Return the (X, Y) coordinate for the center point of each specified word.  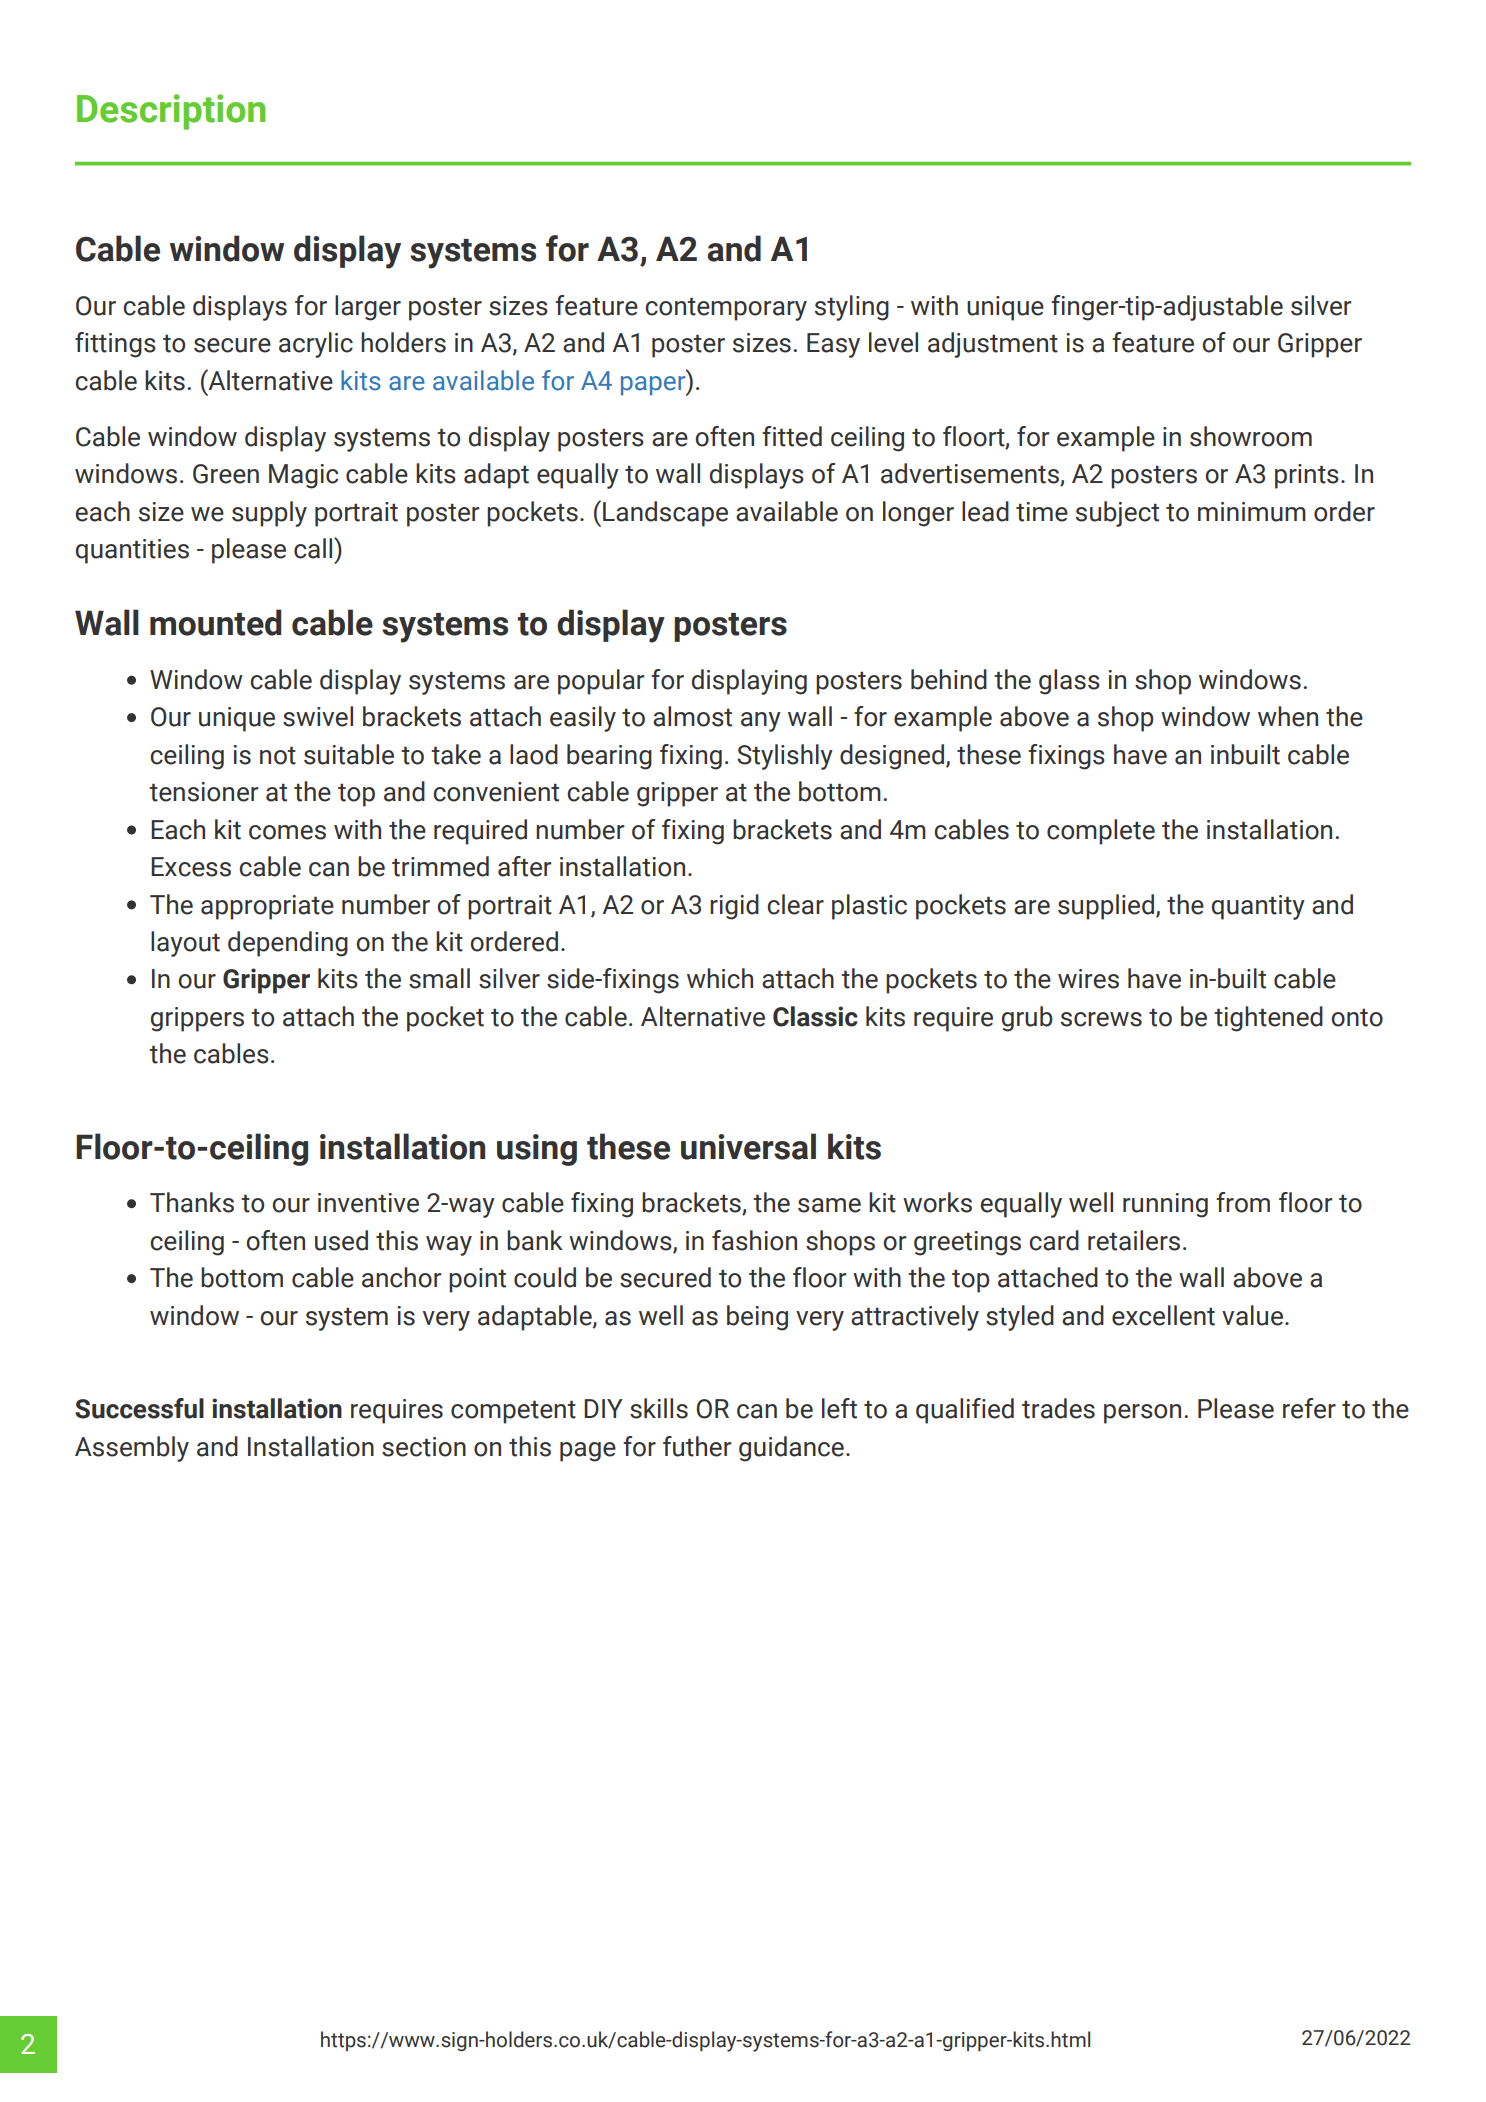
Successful (139, 1408)
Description (171, 112)
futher (697, 1446)
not (278, 756)
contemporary (726, 309)
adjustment (993, 345)
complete (1101, 832)
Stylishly (785, 757)
